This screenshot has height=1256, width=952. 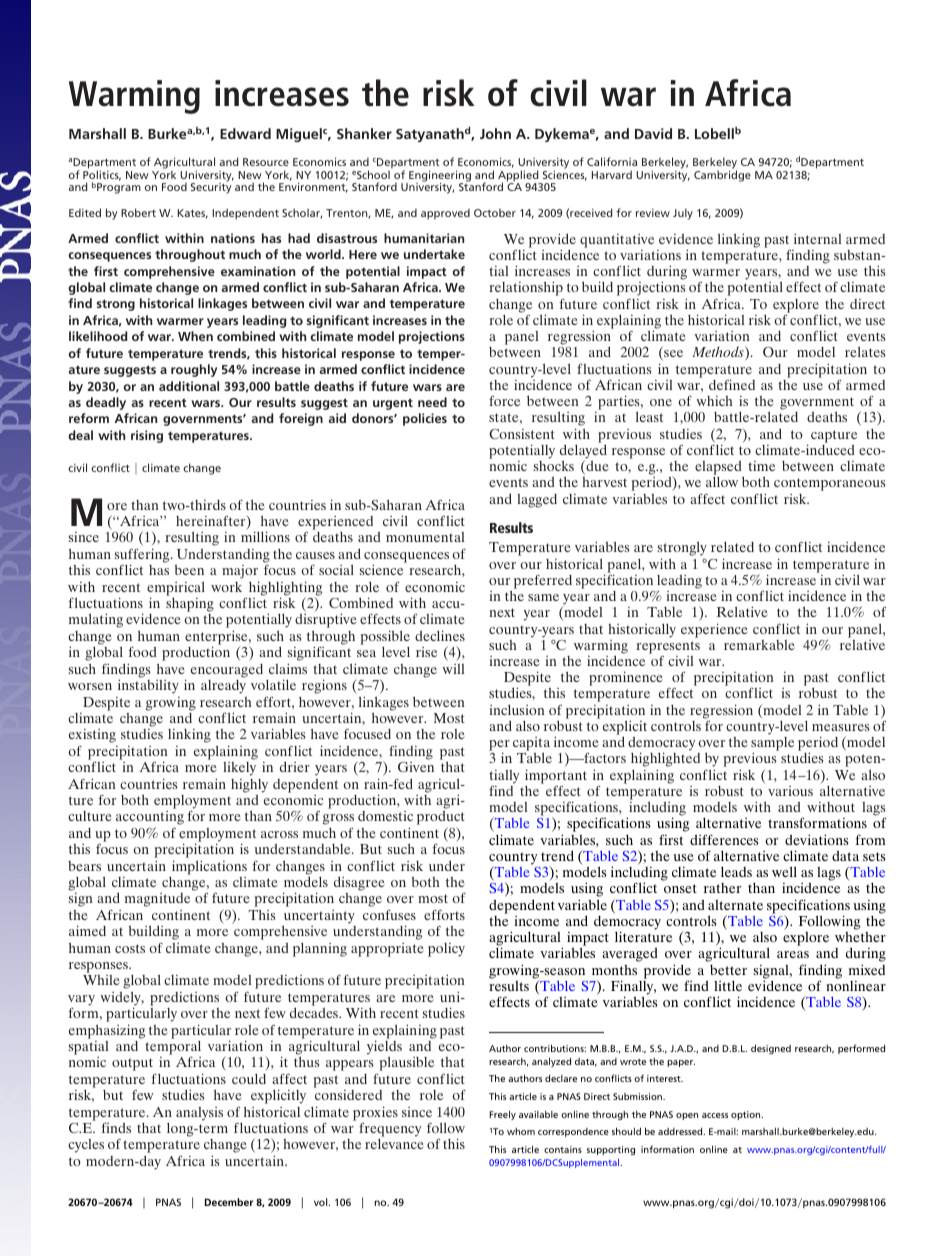 I want to click on Robert, so click(x=138, y=212).
